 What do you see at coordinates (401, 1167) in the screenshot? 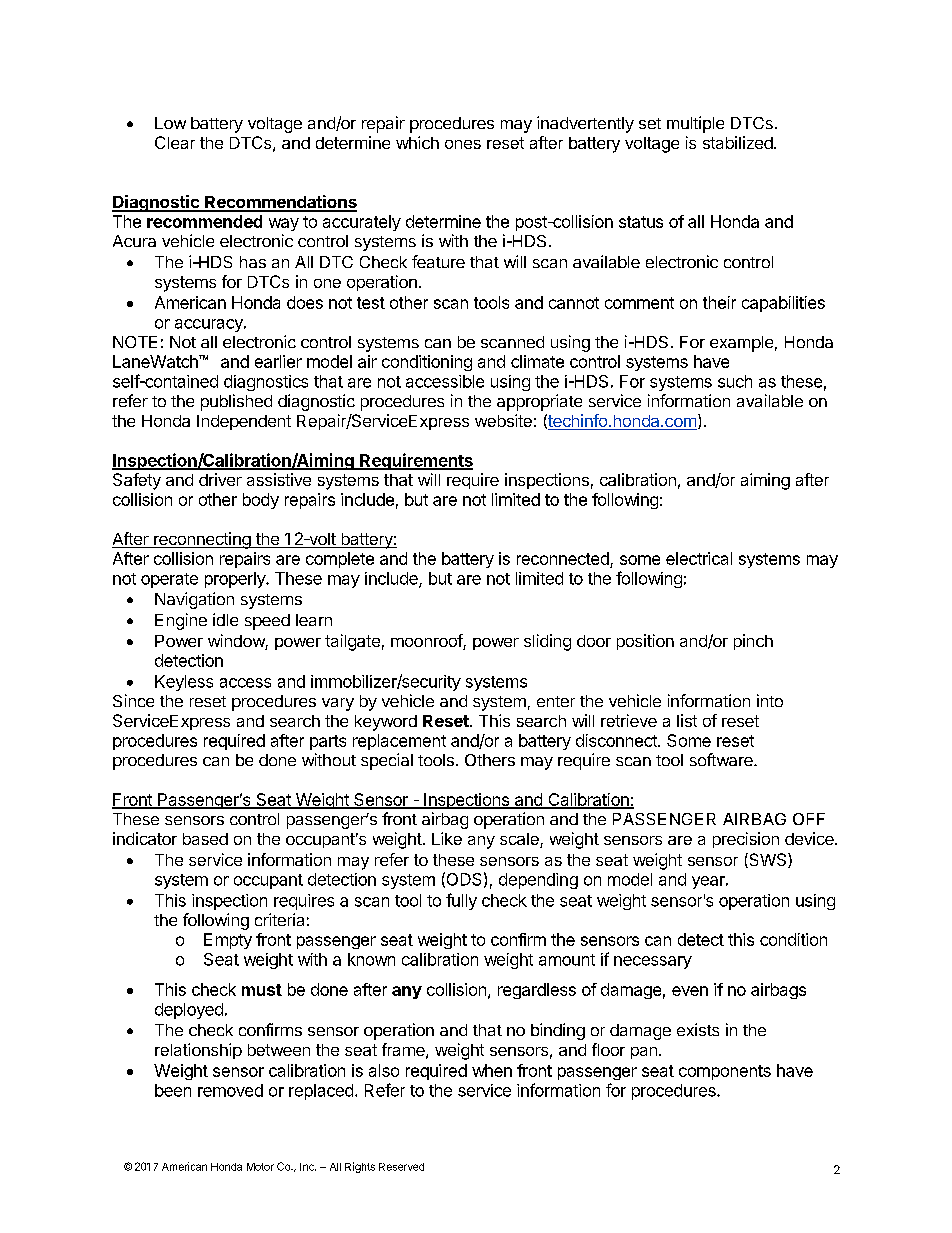
I see `Reserved` at bounding box center [401, 1167].
